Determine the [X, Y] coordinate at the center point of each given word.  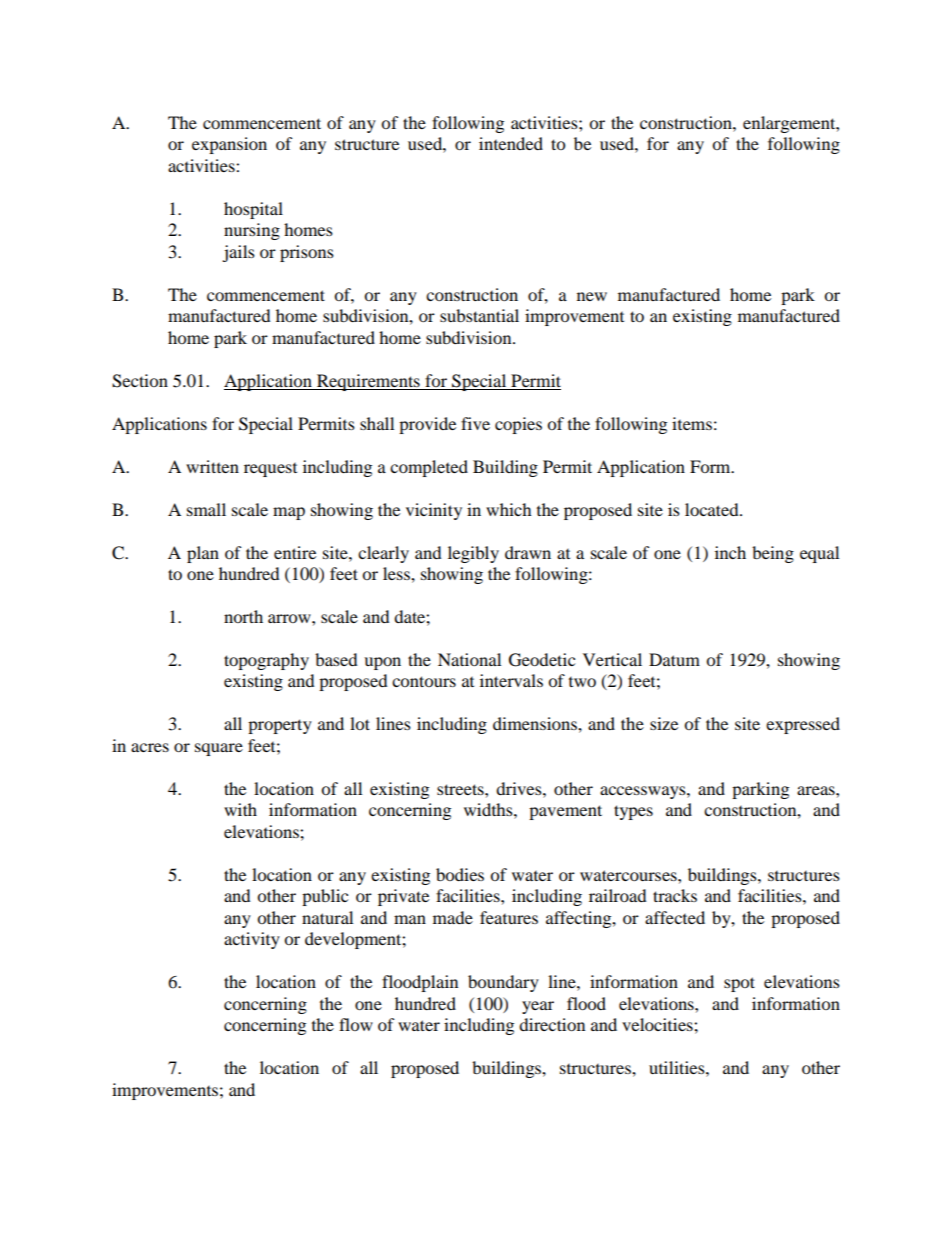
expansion [229, 145]
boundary [503, 983]
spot [739, 984]
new [592, 296]
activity [252, 940]
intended [511, 143]
